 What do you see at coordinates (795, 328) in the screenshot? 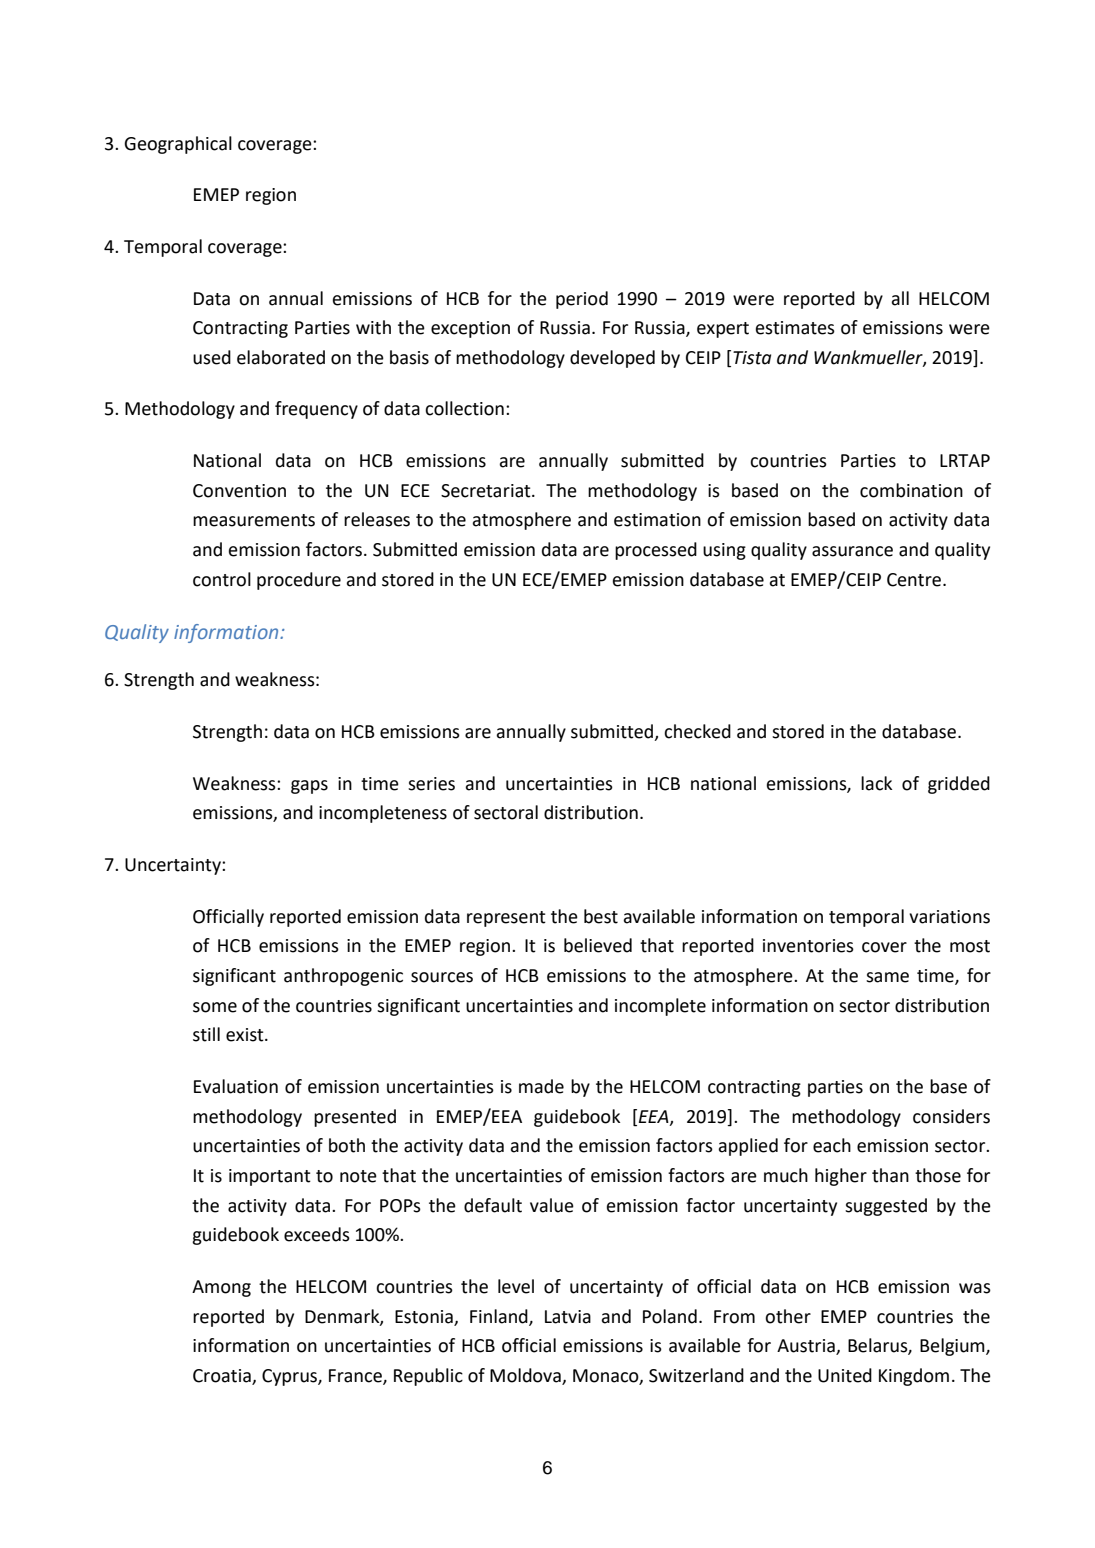
I see `estimates` at bounding box center [795, 328].
